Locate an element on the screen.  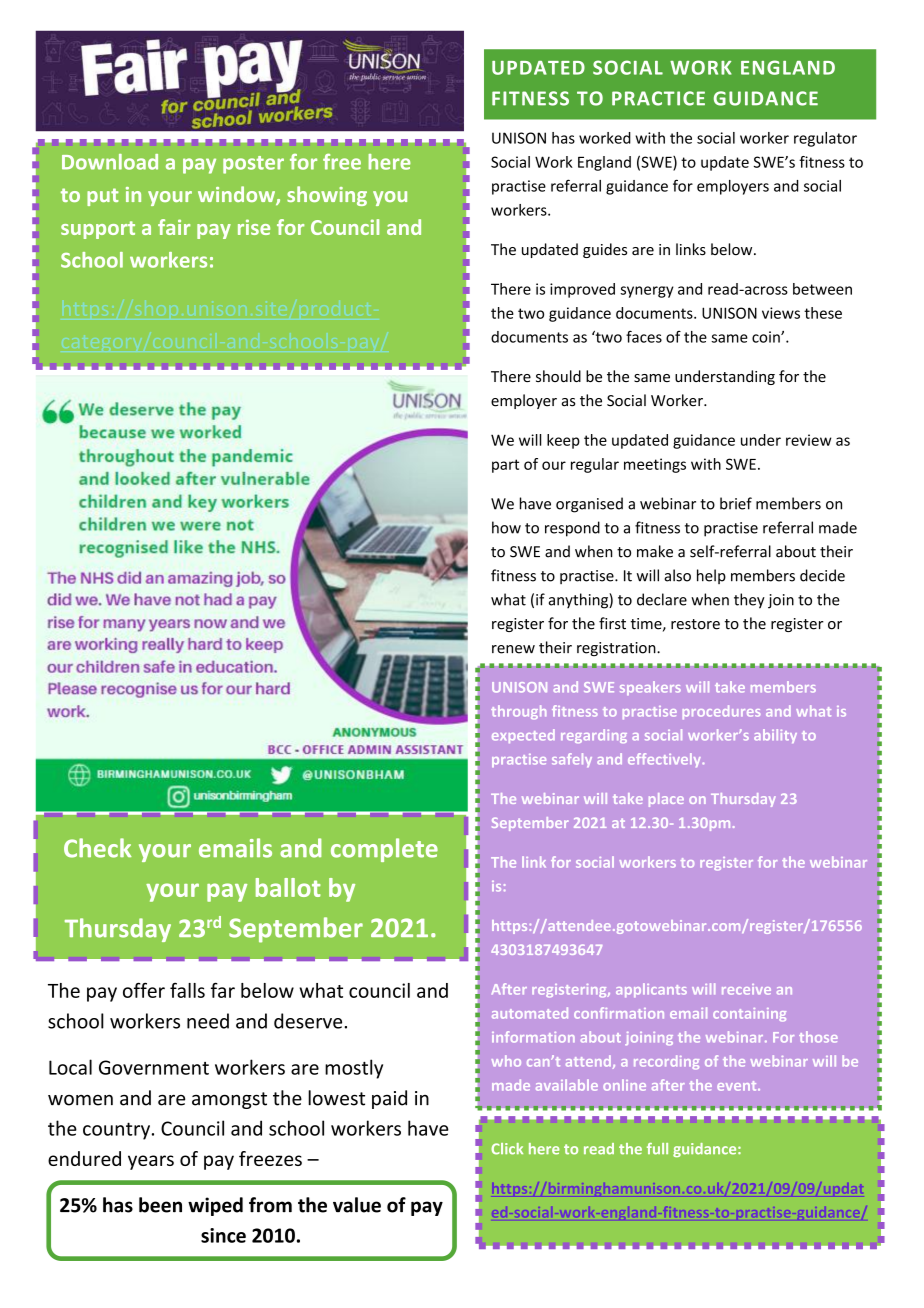
help is located at coordinates (711, 576).
